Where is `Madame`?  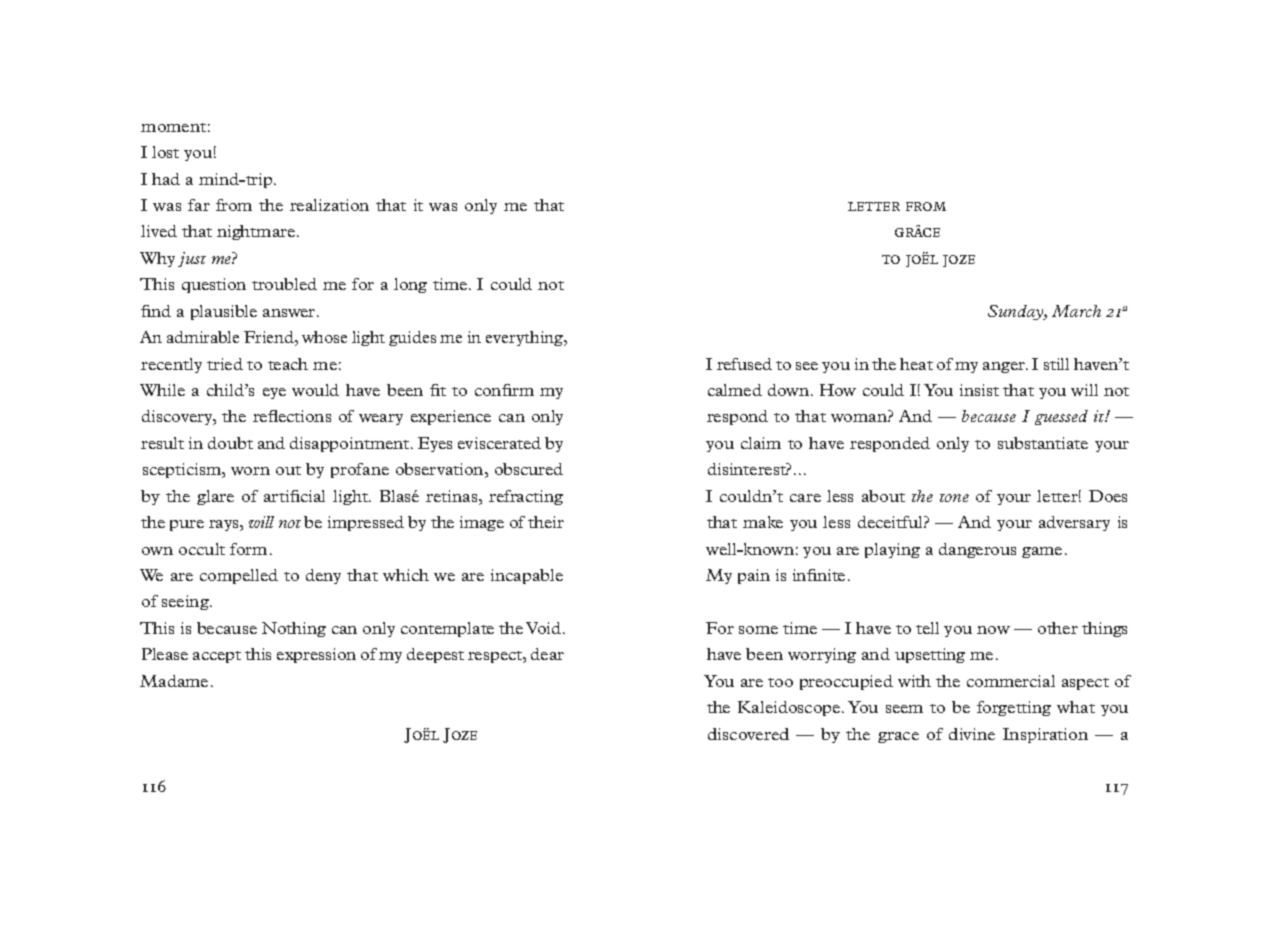 Madame is located at coordinates (174, 681).
